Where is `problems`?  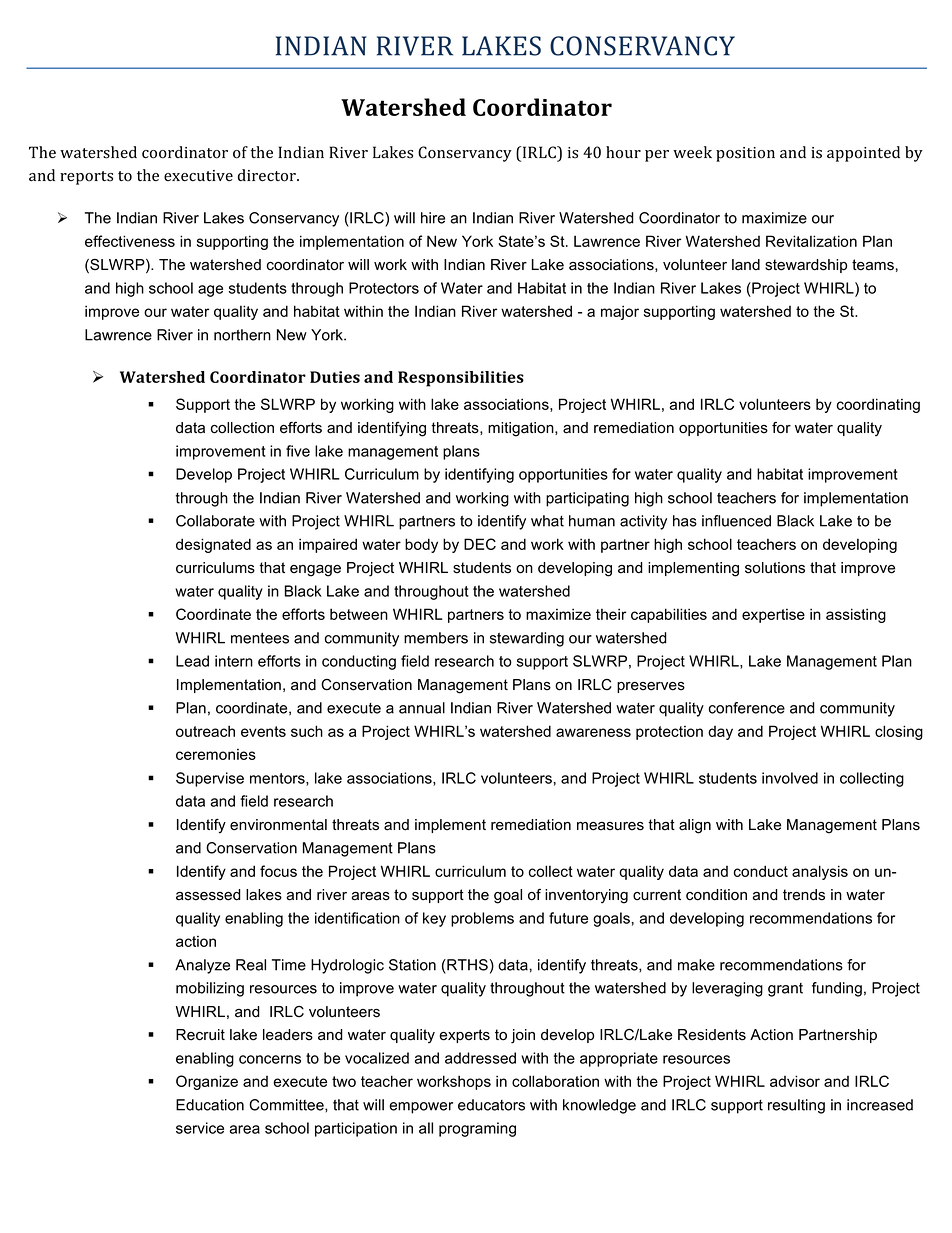 problems is located at coordinates (482, 919).
